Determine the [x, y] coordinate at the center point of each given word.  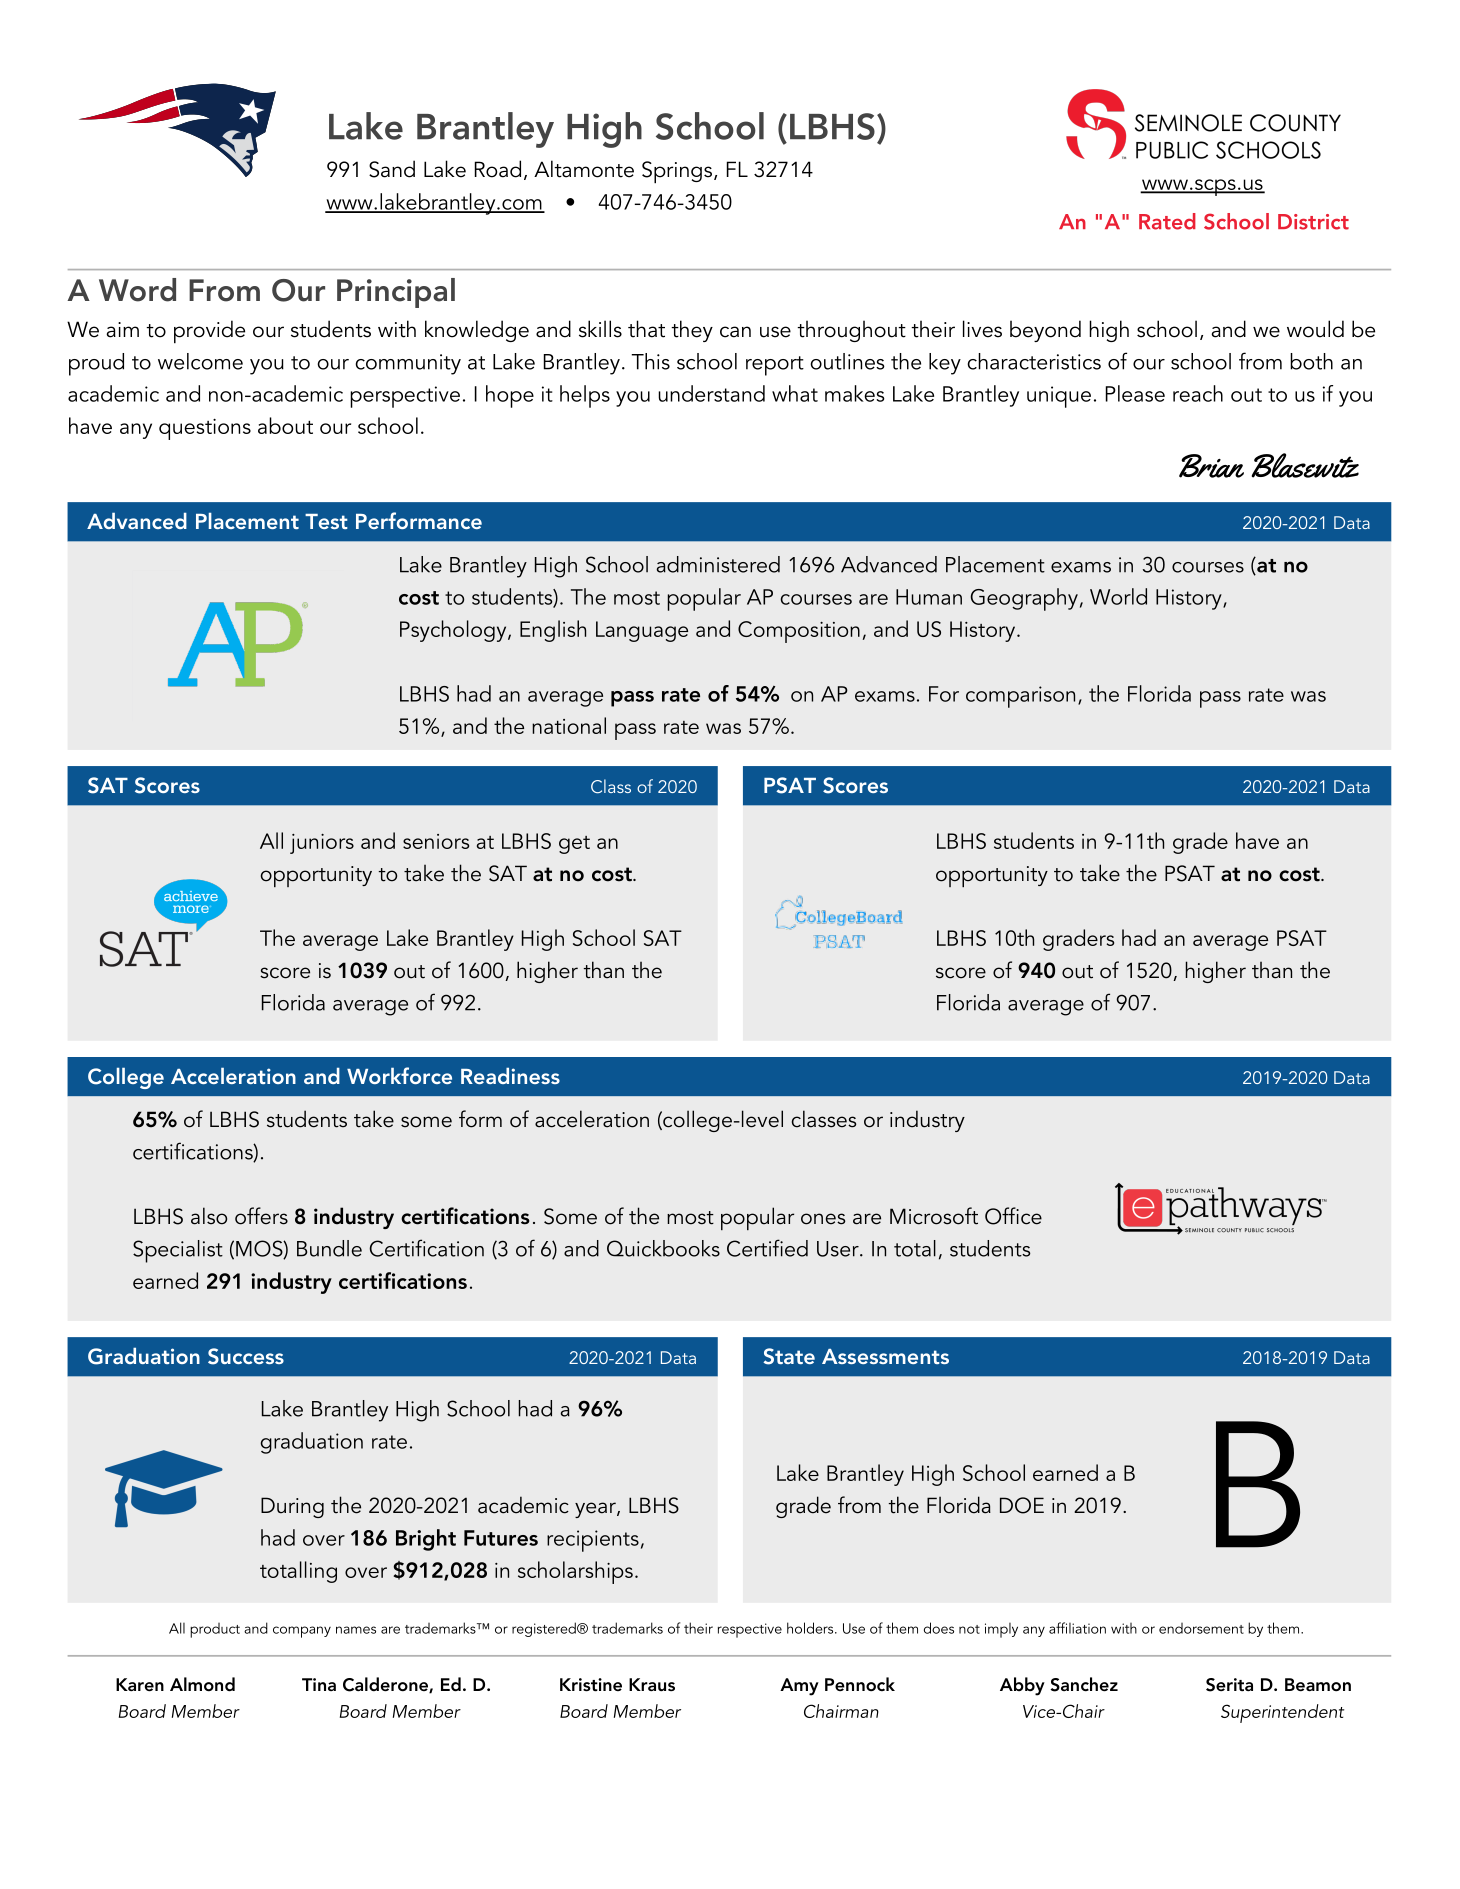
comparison [1020, 697]
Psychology [454, 631]
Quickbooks [663, 1248]
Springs [678, 172]
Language [642, 631]
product [215, 1630]
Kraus [652, 1684]
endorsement [1201, 1628]
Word [137, 290]
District [1313, 222]
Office [1013, 1216]
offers [261, 1216]
